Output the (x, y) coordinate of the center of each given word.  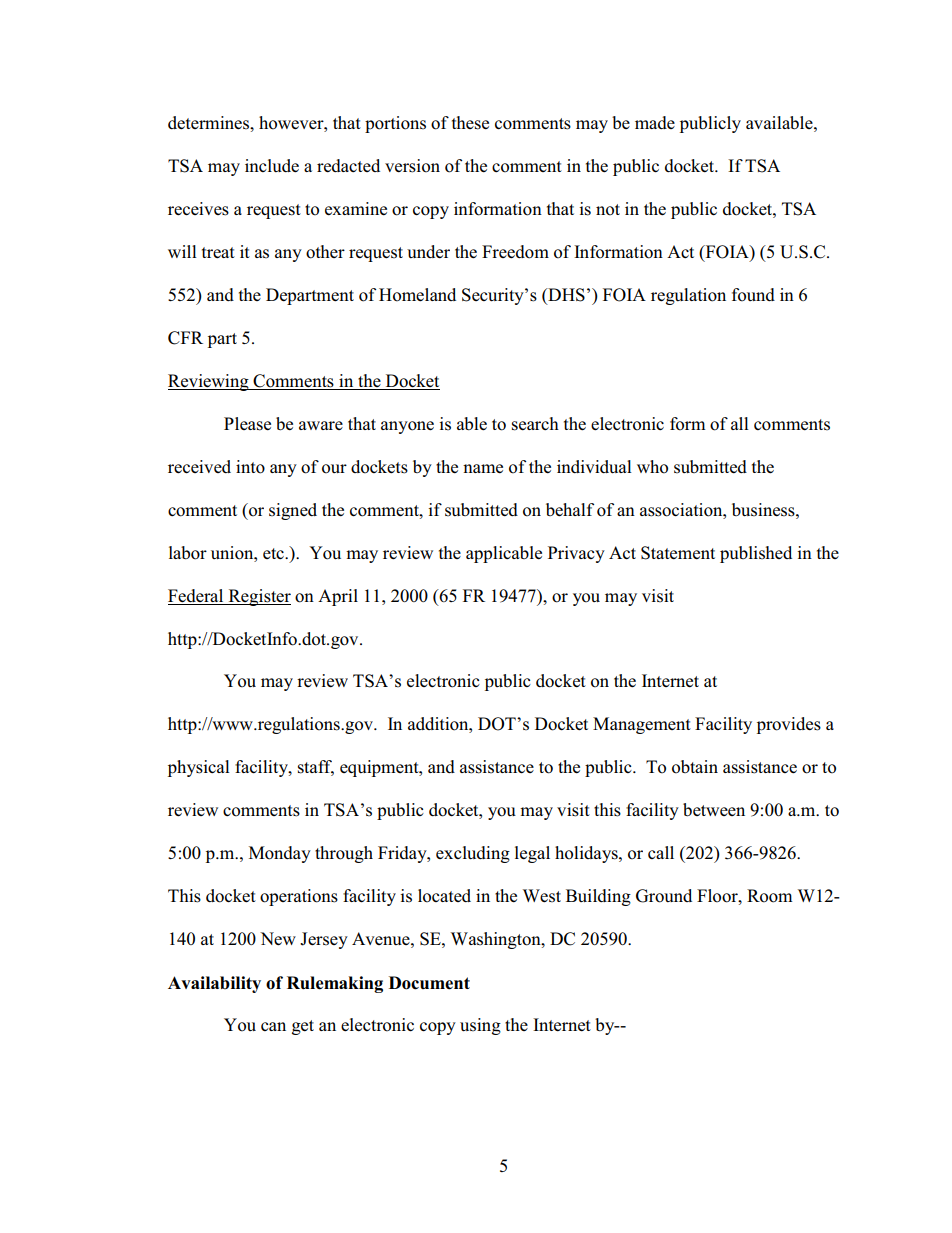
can (273, 1026)
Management (642, 725)
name (483, 468)
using (480, 1026)
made (655, 122)
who (652, 467)
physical (199, 768)
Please (247, 424)
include (272, 165)
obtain (695, 767)
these (470, 123)
